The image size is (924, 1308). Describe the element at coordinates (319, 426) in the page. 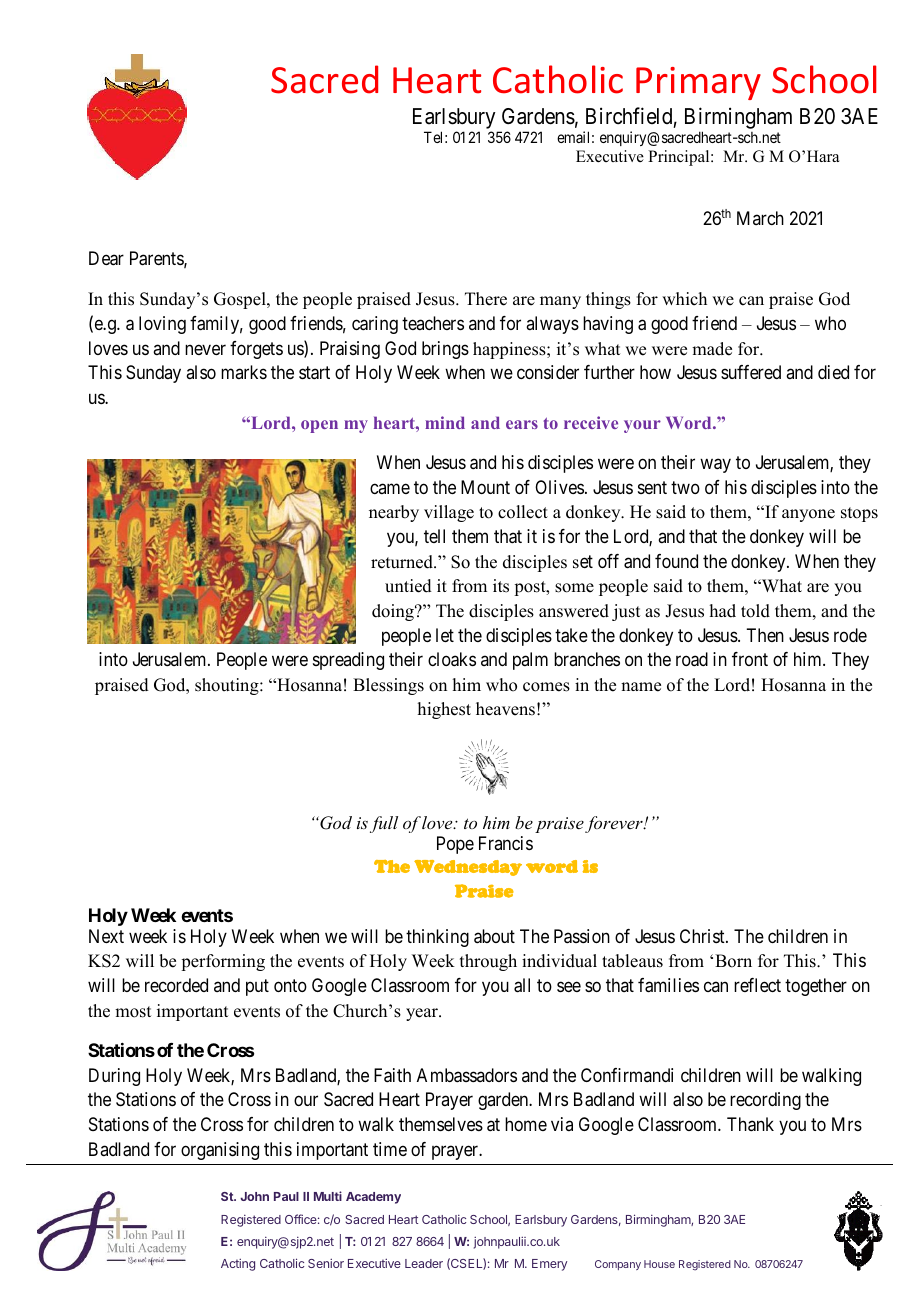

I see `open` at that location.
